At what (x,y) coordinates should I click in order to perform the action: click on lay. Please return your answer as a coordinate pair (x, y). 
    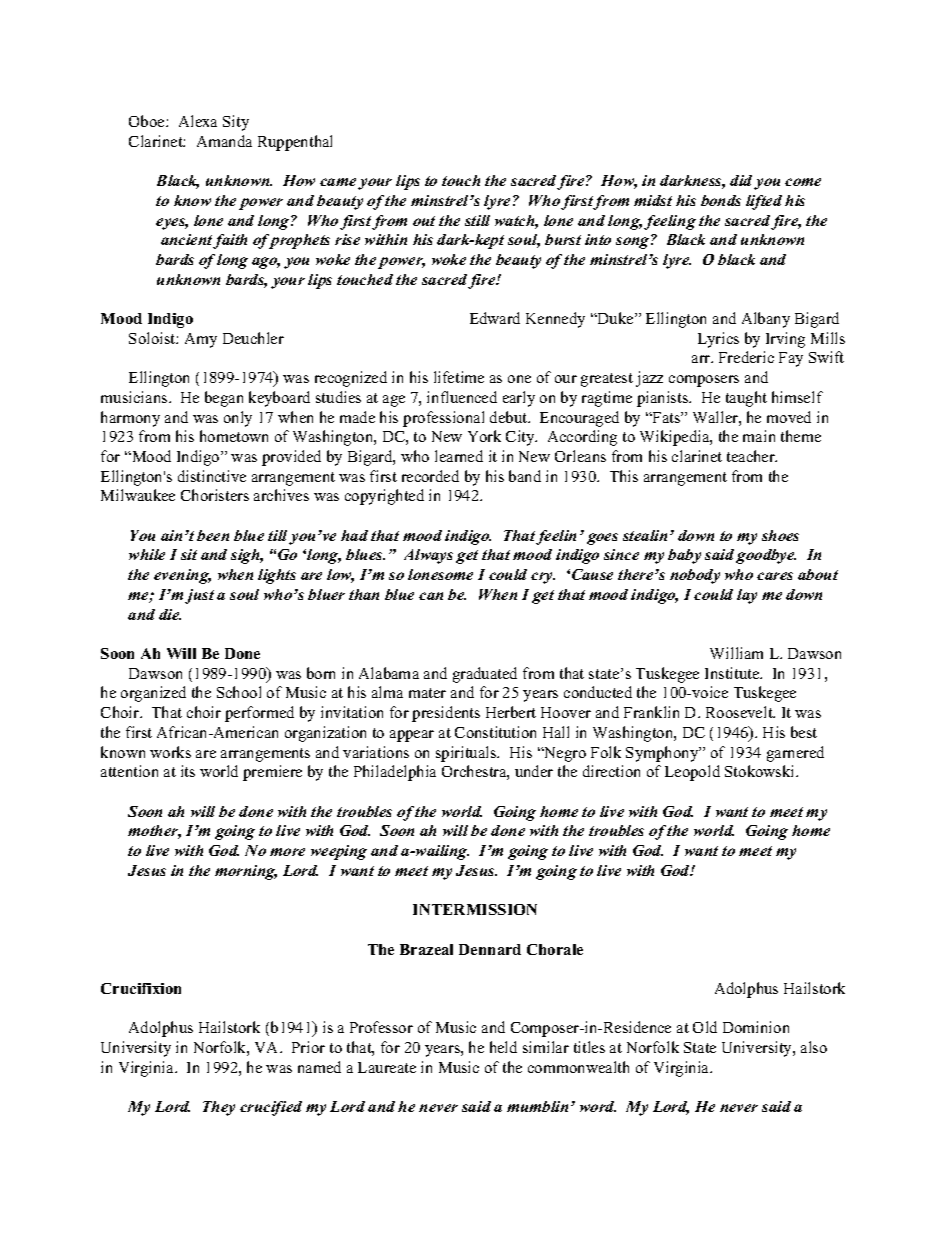
    Looking at the image, I should click on (747, 596).
